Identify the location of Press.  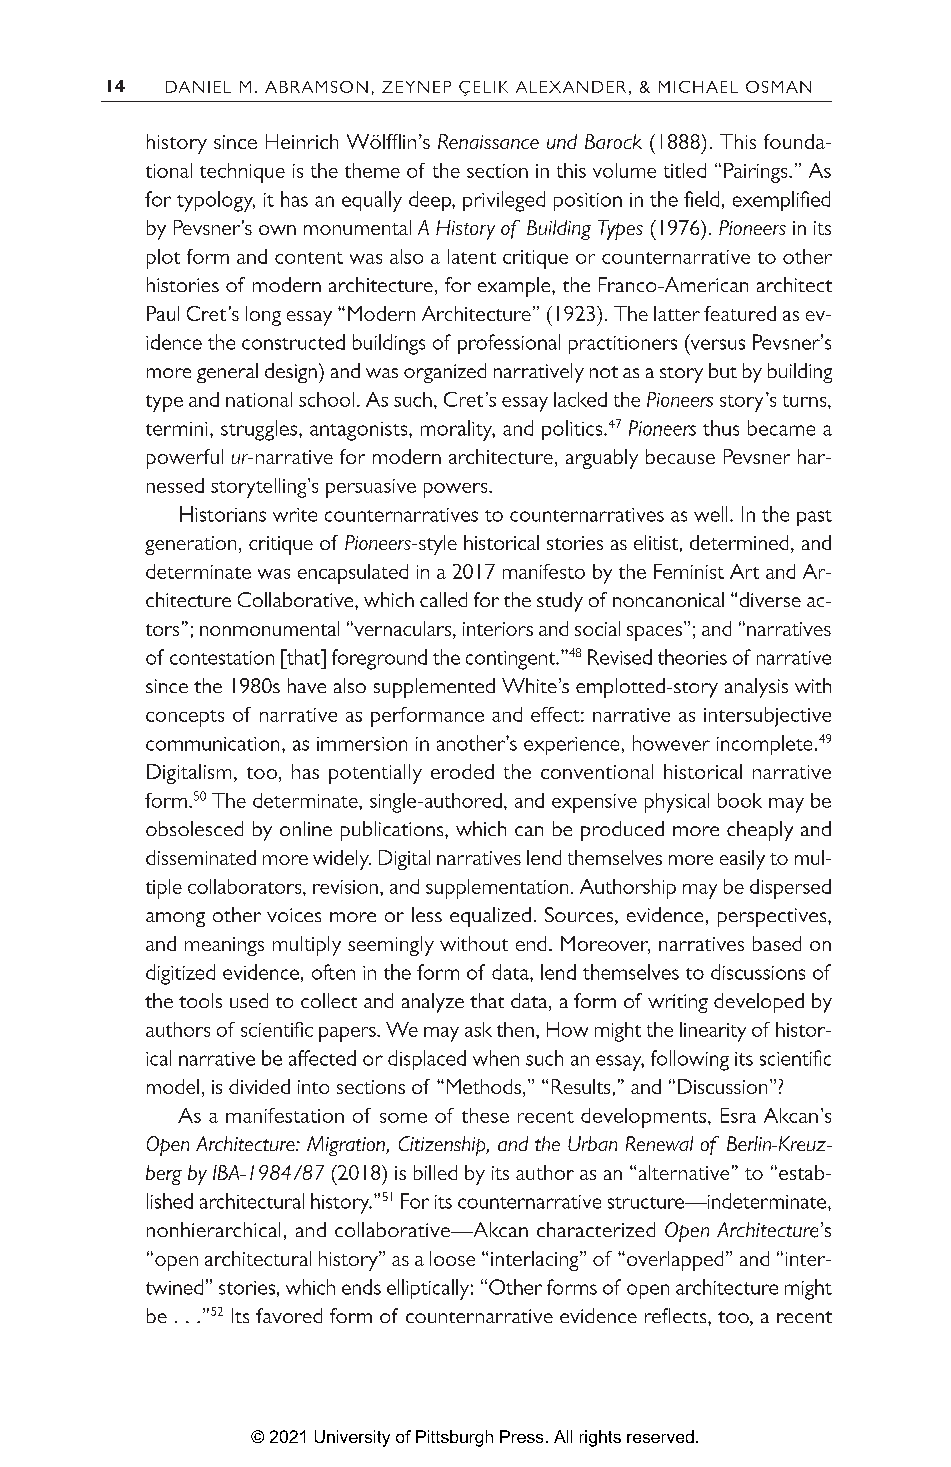
(521, 1436).
